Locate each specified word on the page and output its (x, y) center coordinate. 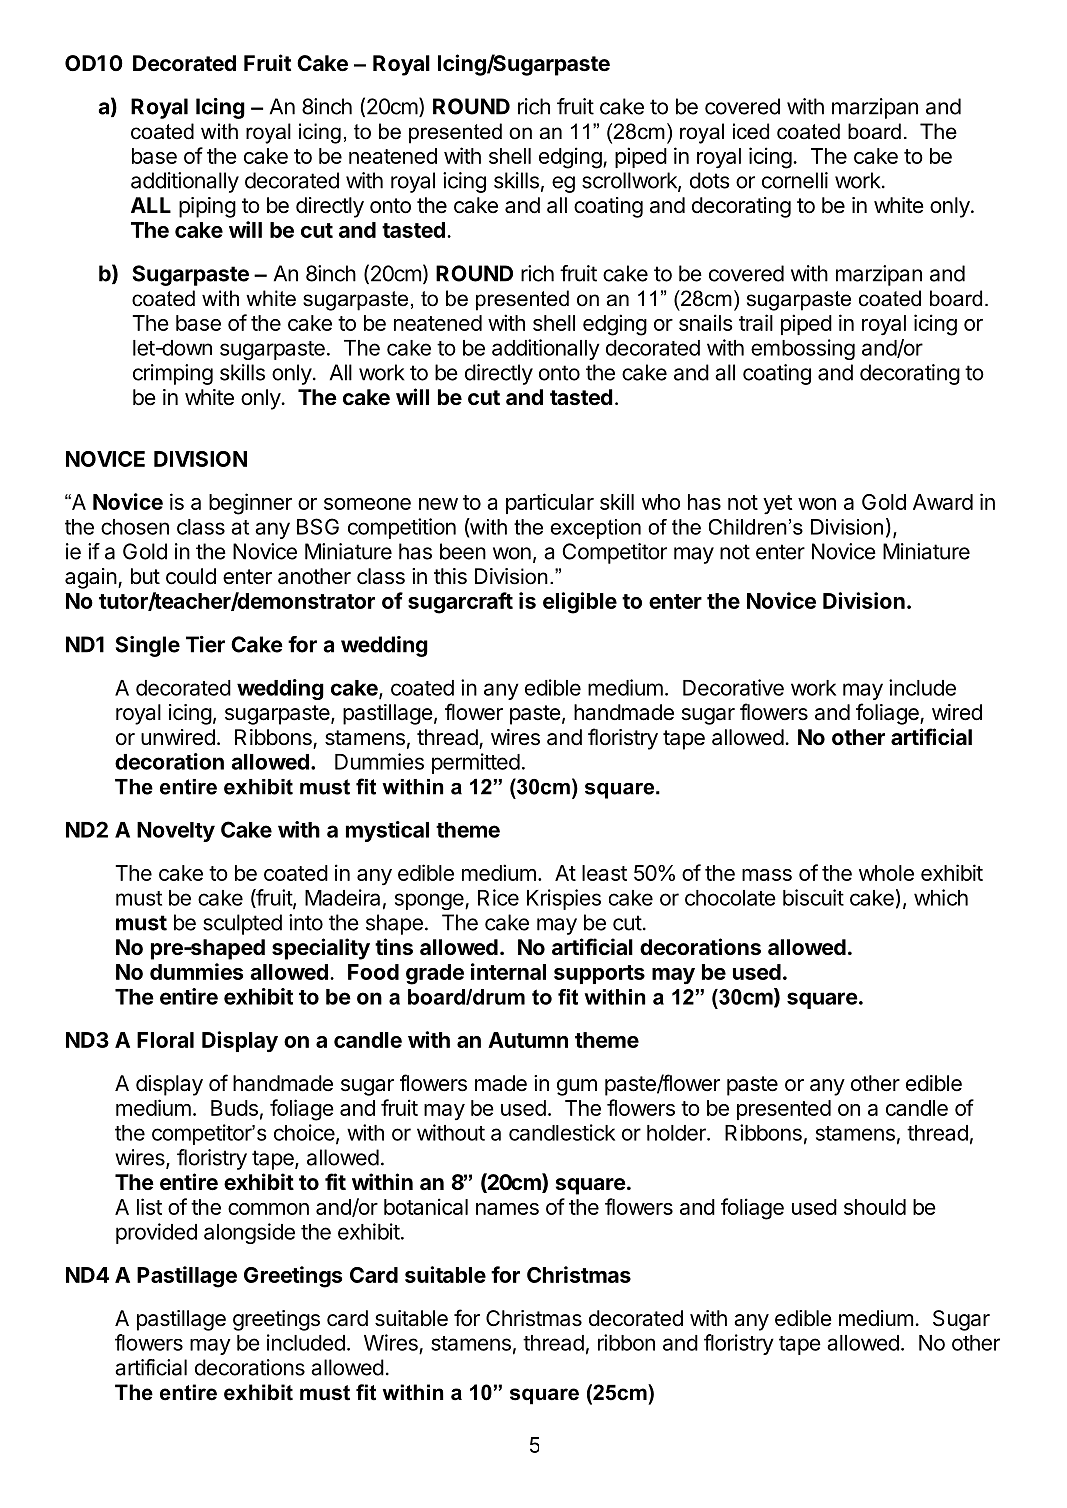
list (149, 1206)
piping (207, 207)
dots (710, 180)
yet (778, 504)
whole (886, 873)
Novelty (176, 832)
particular (550, 503)
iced (751, 131)
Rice (498, 897)
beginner (250, 504)
